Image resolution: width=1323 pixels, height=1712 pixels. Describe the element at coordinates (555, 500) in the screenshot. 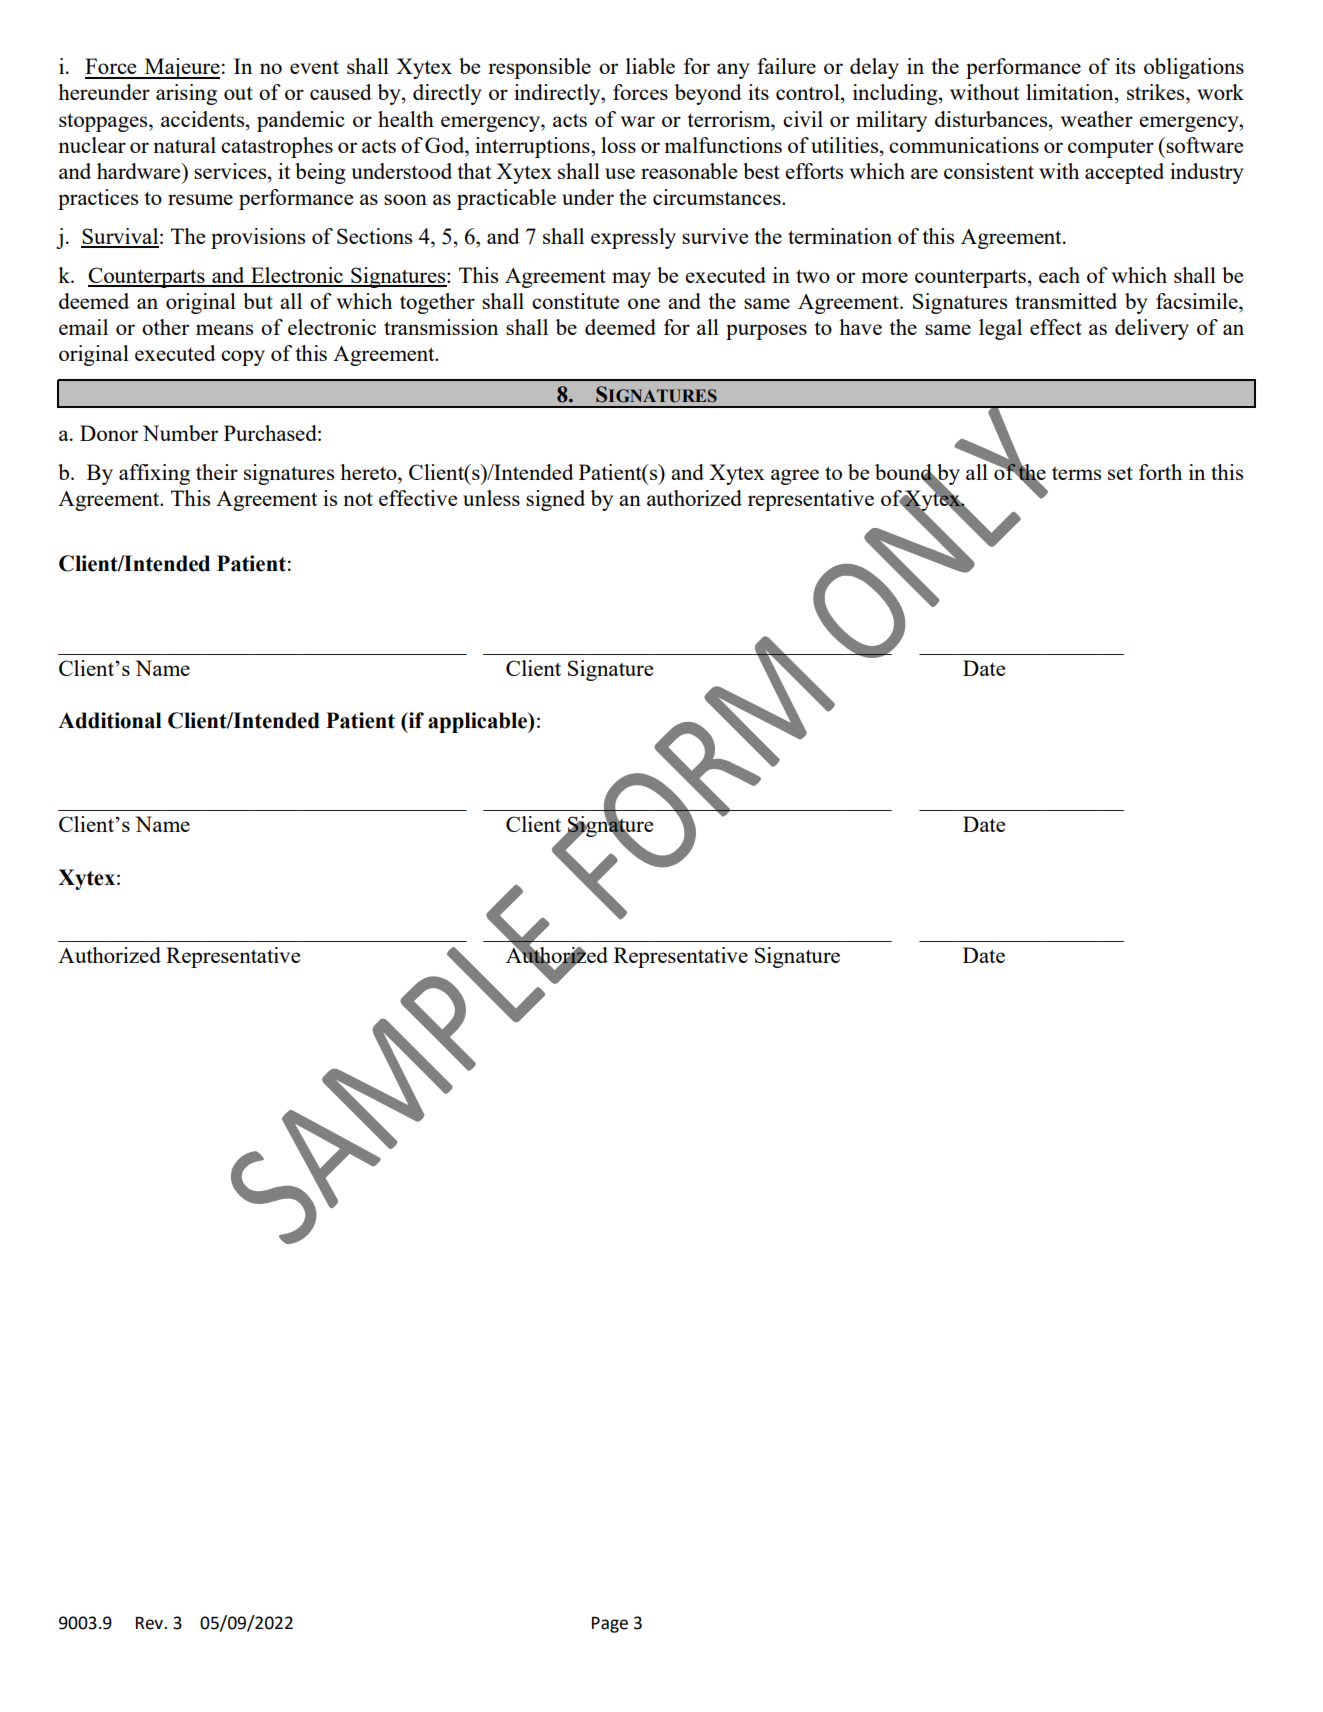

I see `signed` at that location.
